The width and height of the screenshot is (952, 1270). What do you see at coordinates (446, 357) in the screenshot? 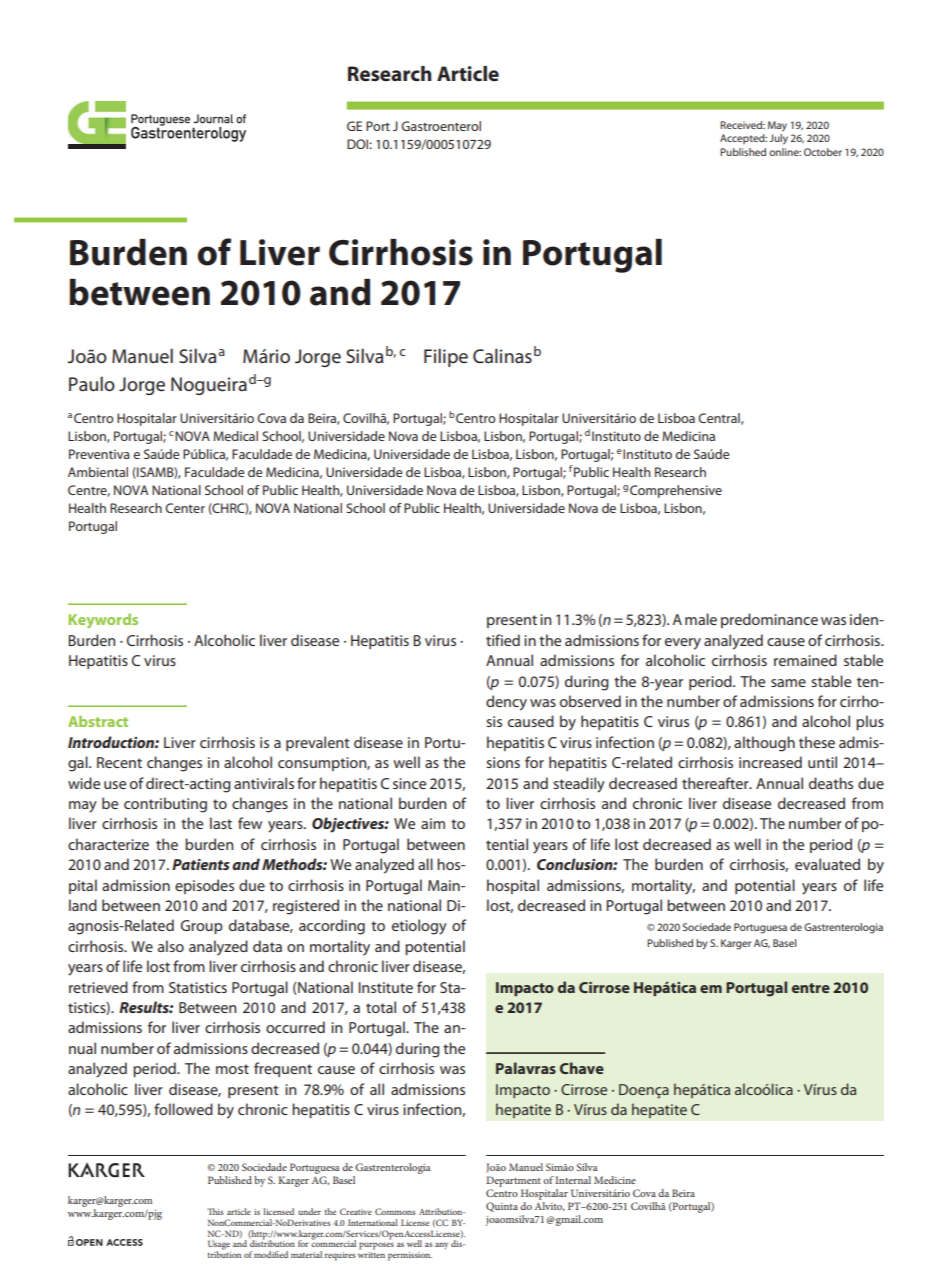
I see `Filipe` at bounding box center [446, 357].
